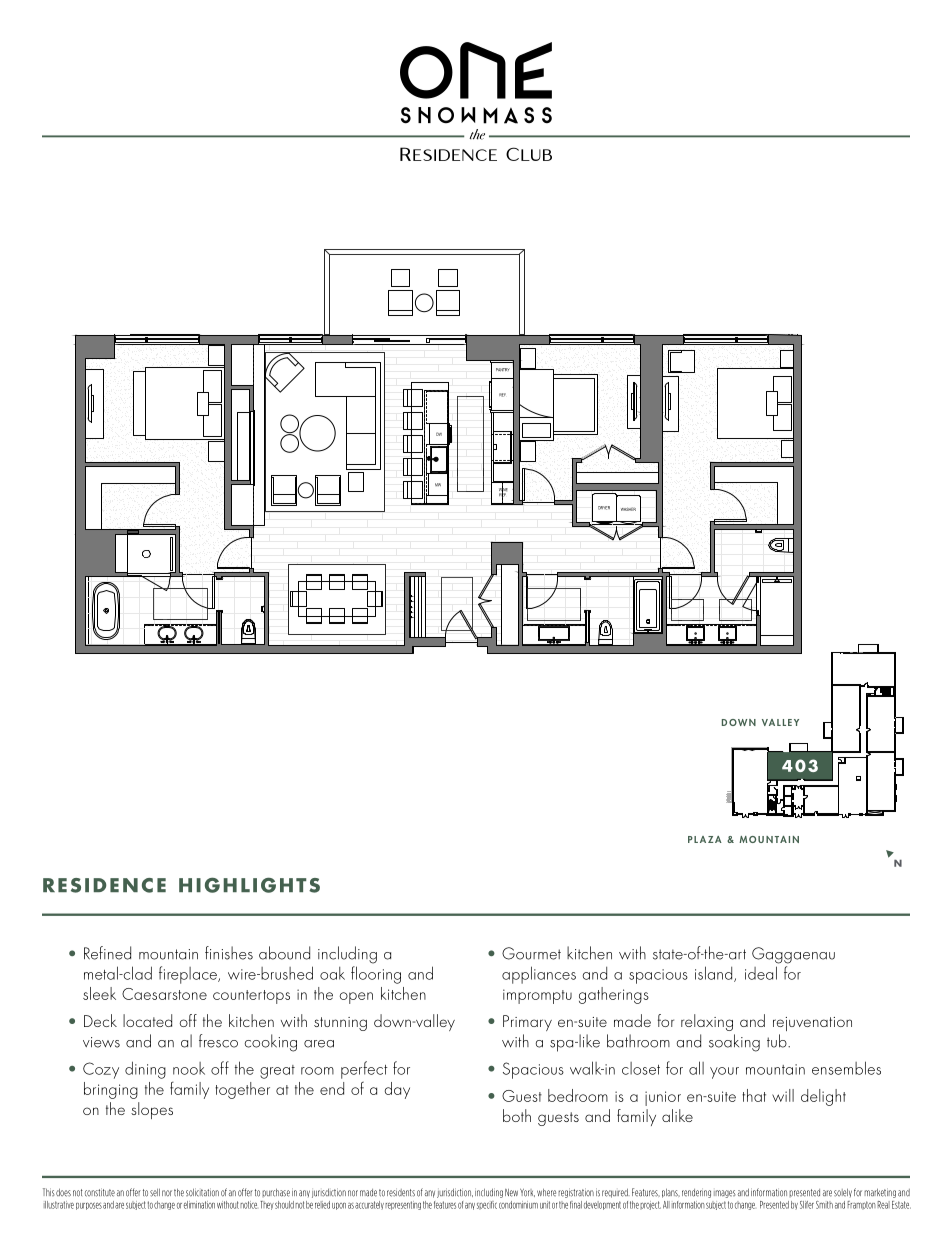 This screenshot has width=952, height=1233. I want to click on island, so click(715, 974).
